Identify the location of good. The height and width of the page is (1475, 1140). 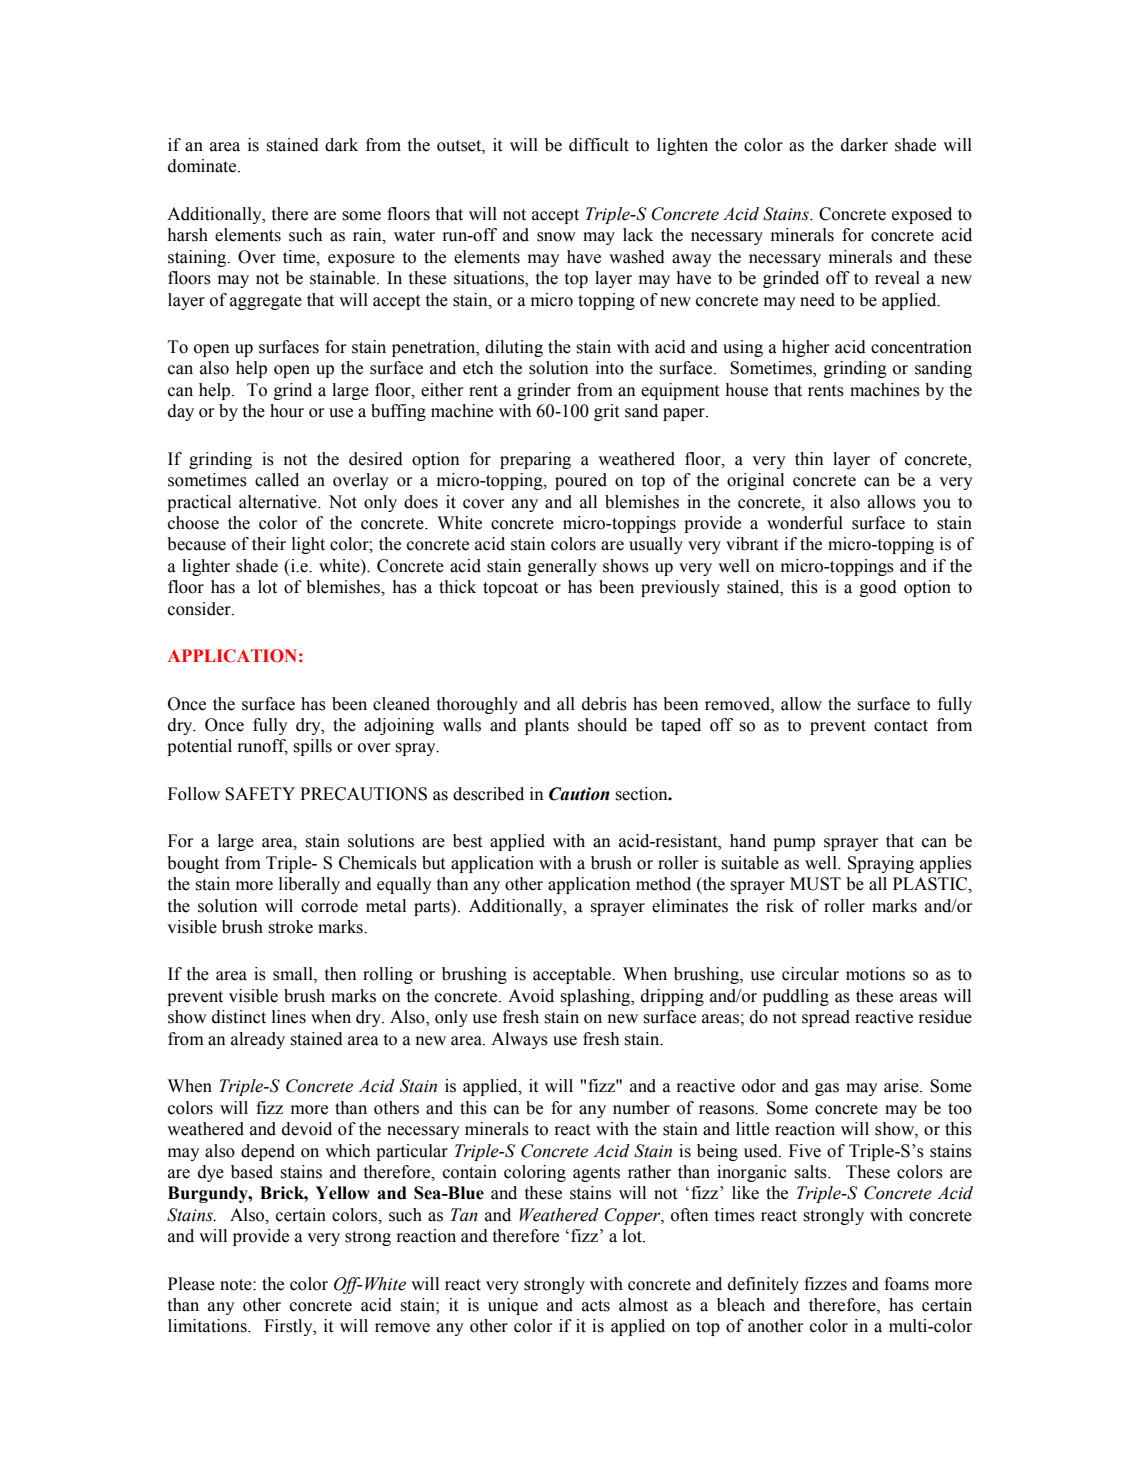
(878, 588).
